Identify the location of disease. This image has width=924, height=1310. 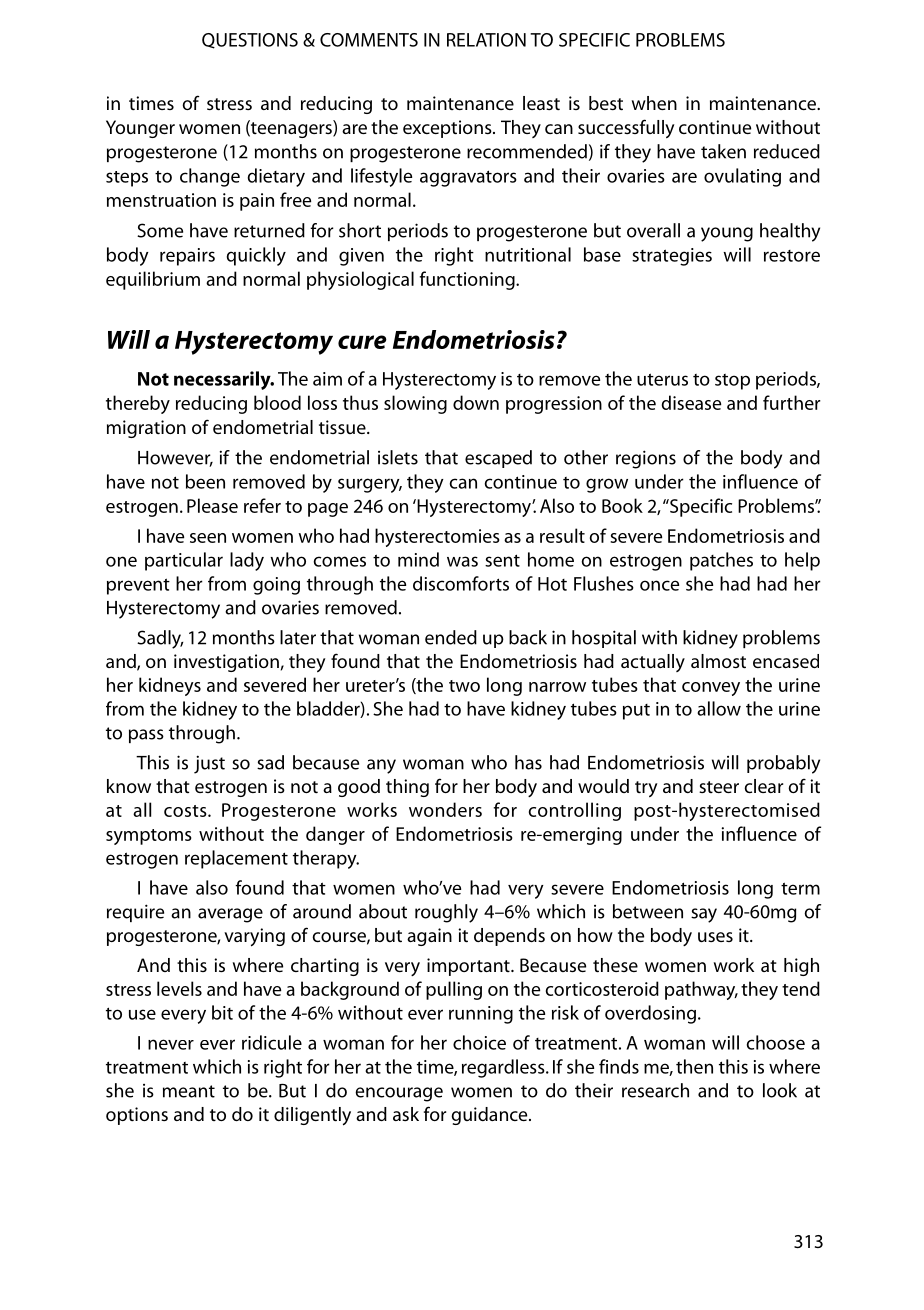
(691, 402).
